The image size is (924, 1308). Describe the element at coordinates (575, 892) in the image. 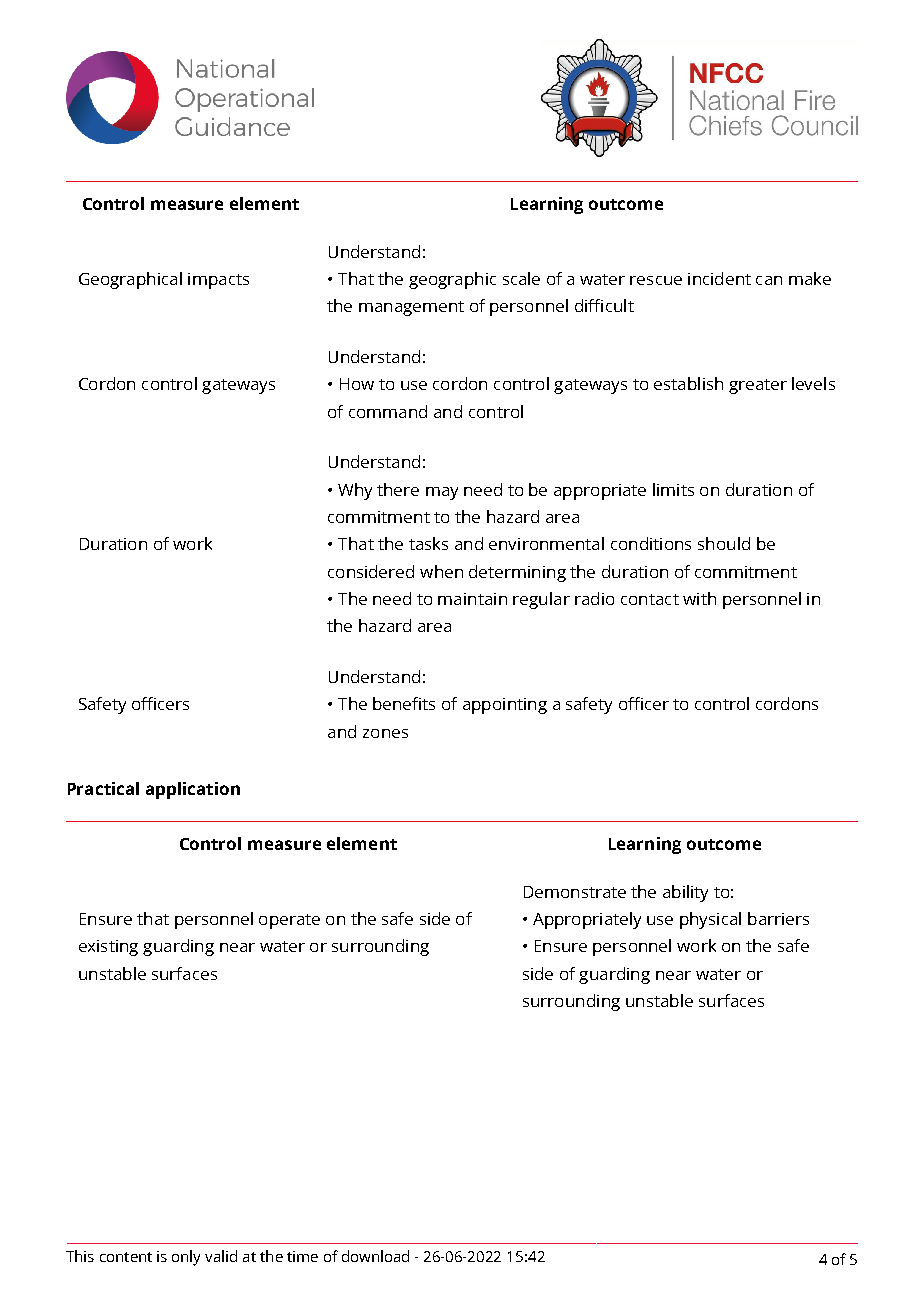

I see `Demonstrate` at that location.
